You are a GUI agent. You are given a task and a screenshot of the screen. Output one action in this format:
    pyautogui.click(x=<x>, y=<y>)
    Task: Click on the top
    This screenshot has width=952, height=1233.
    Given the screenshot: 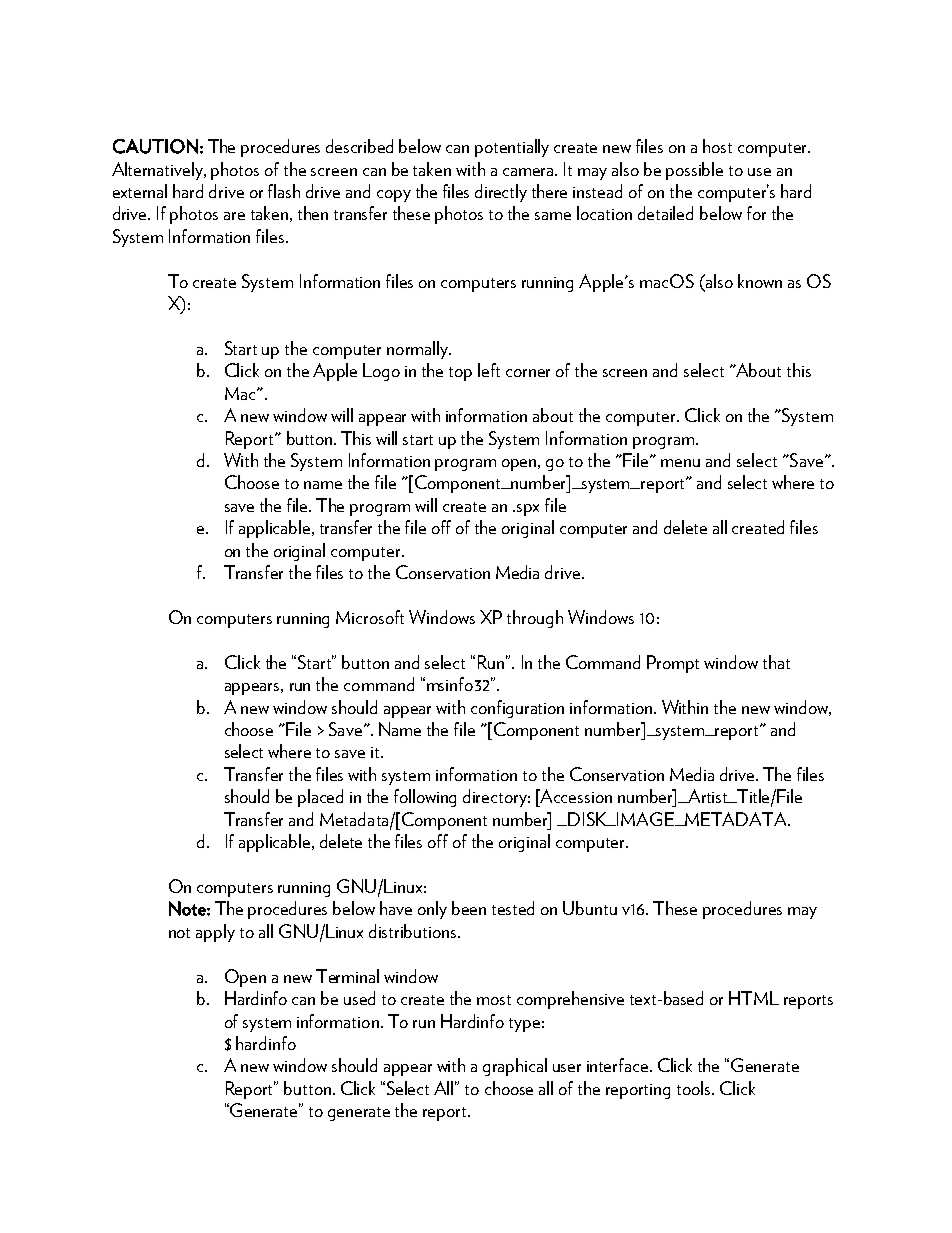 What is the action you would take?
    pyautogui.click(x=460, y=374)
